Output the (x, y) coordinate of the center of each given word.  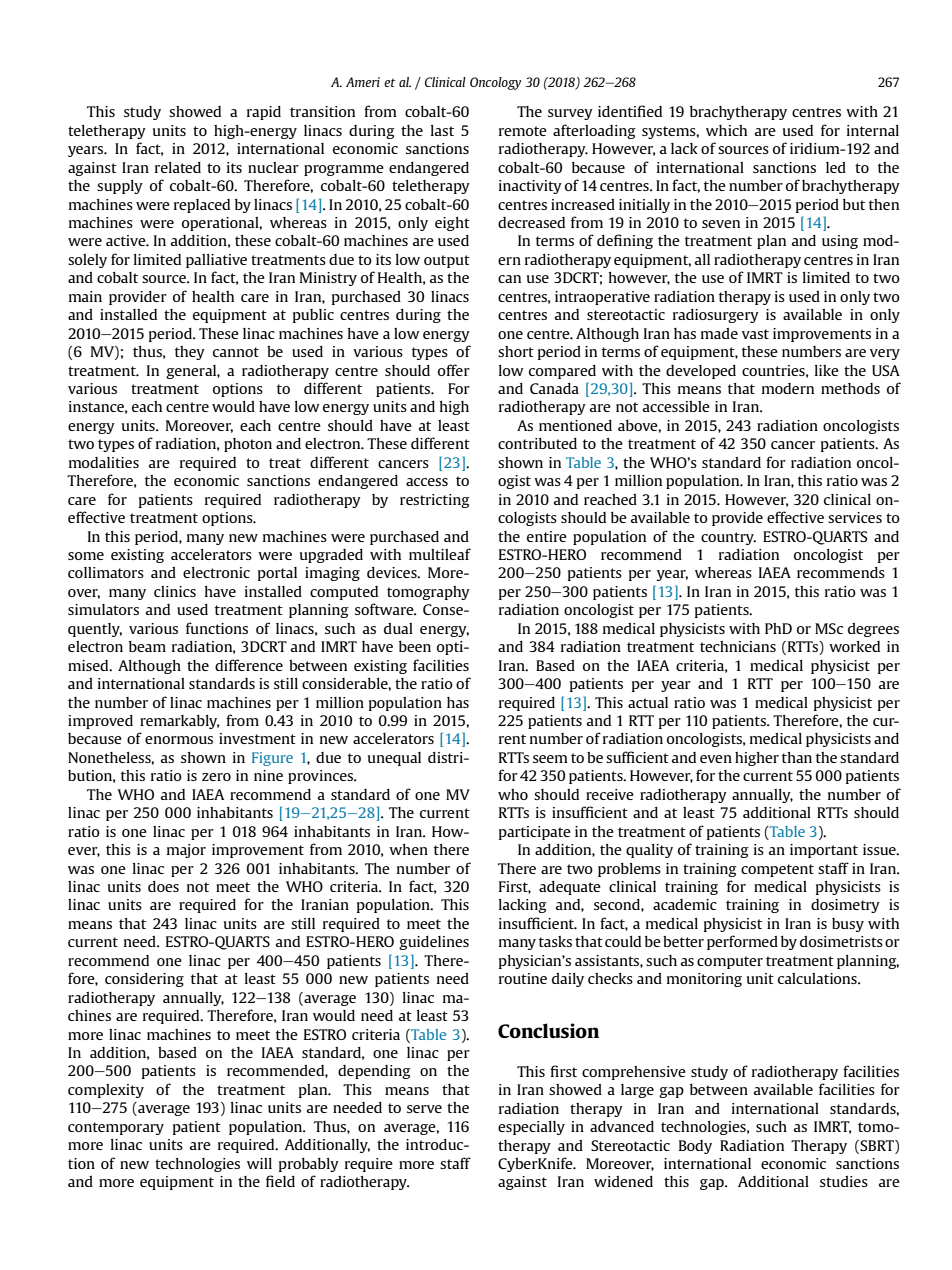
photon (248, 445)
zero (216, 777)
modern (788, 388)
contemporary (116, 1128)
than (797, 757)
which (726, 130)
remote (523, 131)
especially (531, 1128)
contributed (537, 443)
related (178, 167)
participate (535, 833)
